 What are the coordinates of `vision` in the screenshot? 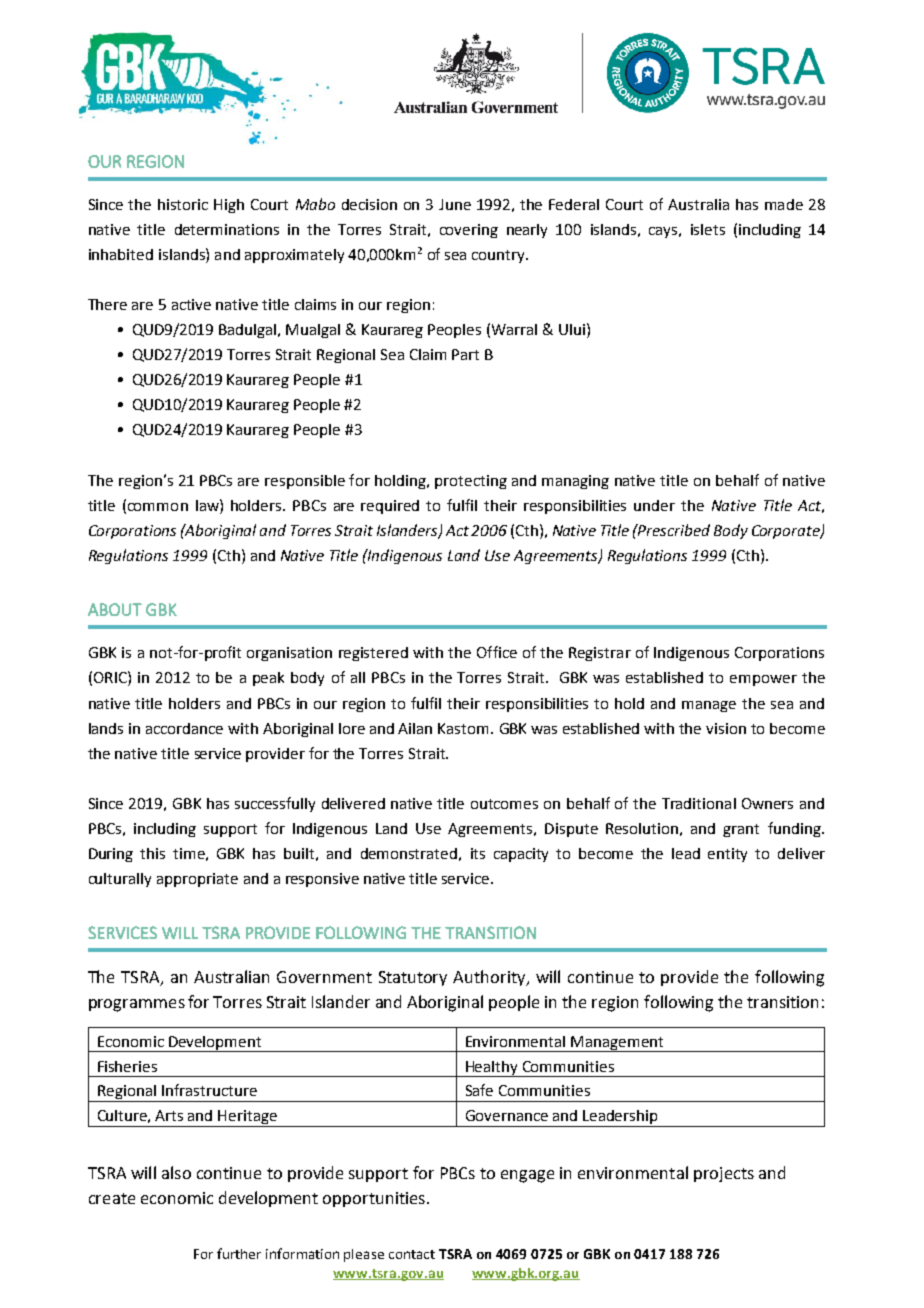 It's located at (726, 728).
